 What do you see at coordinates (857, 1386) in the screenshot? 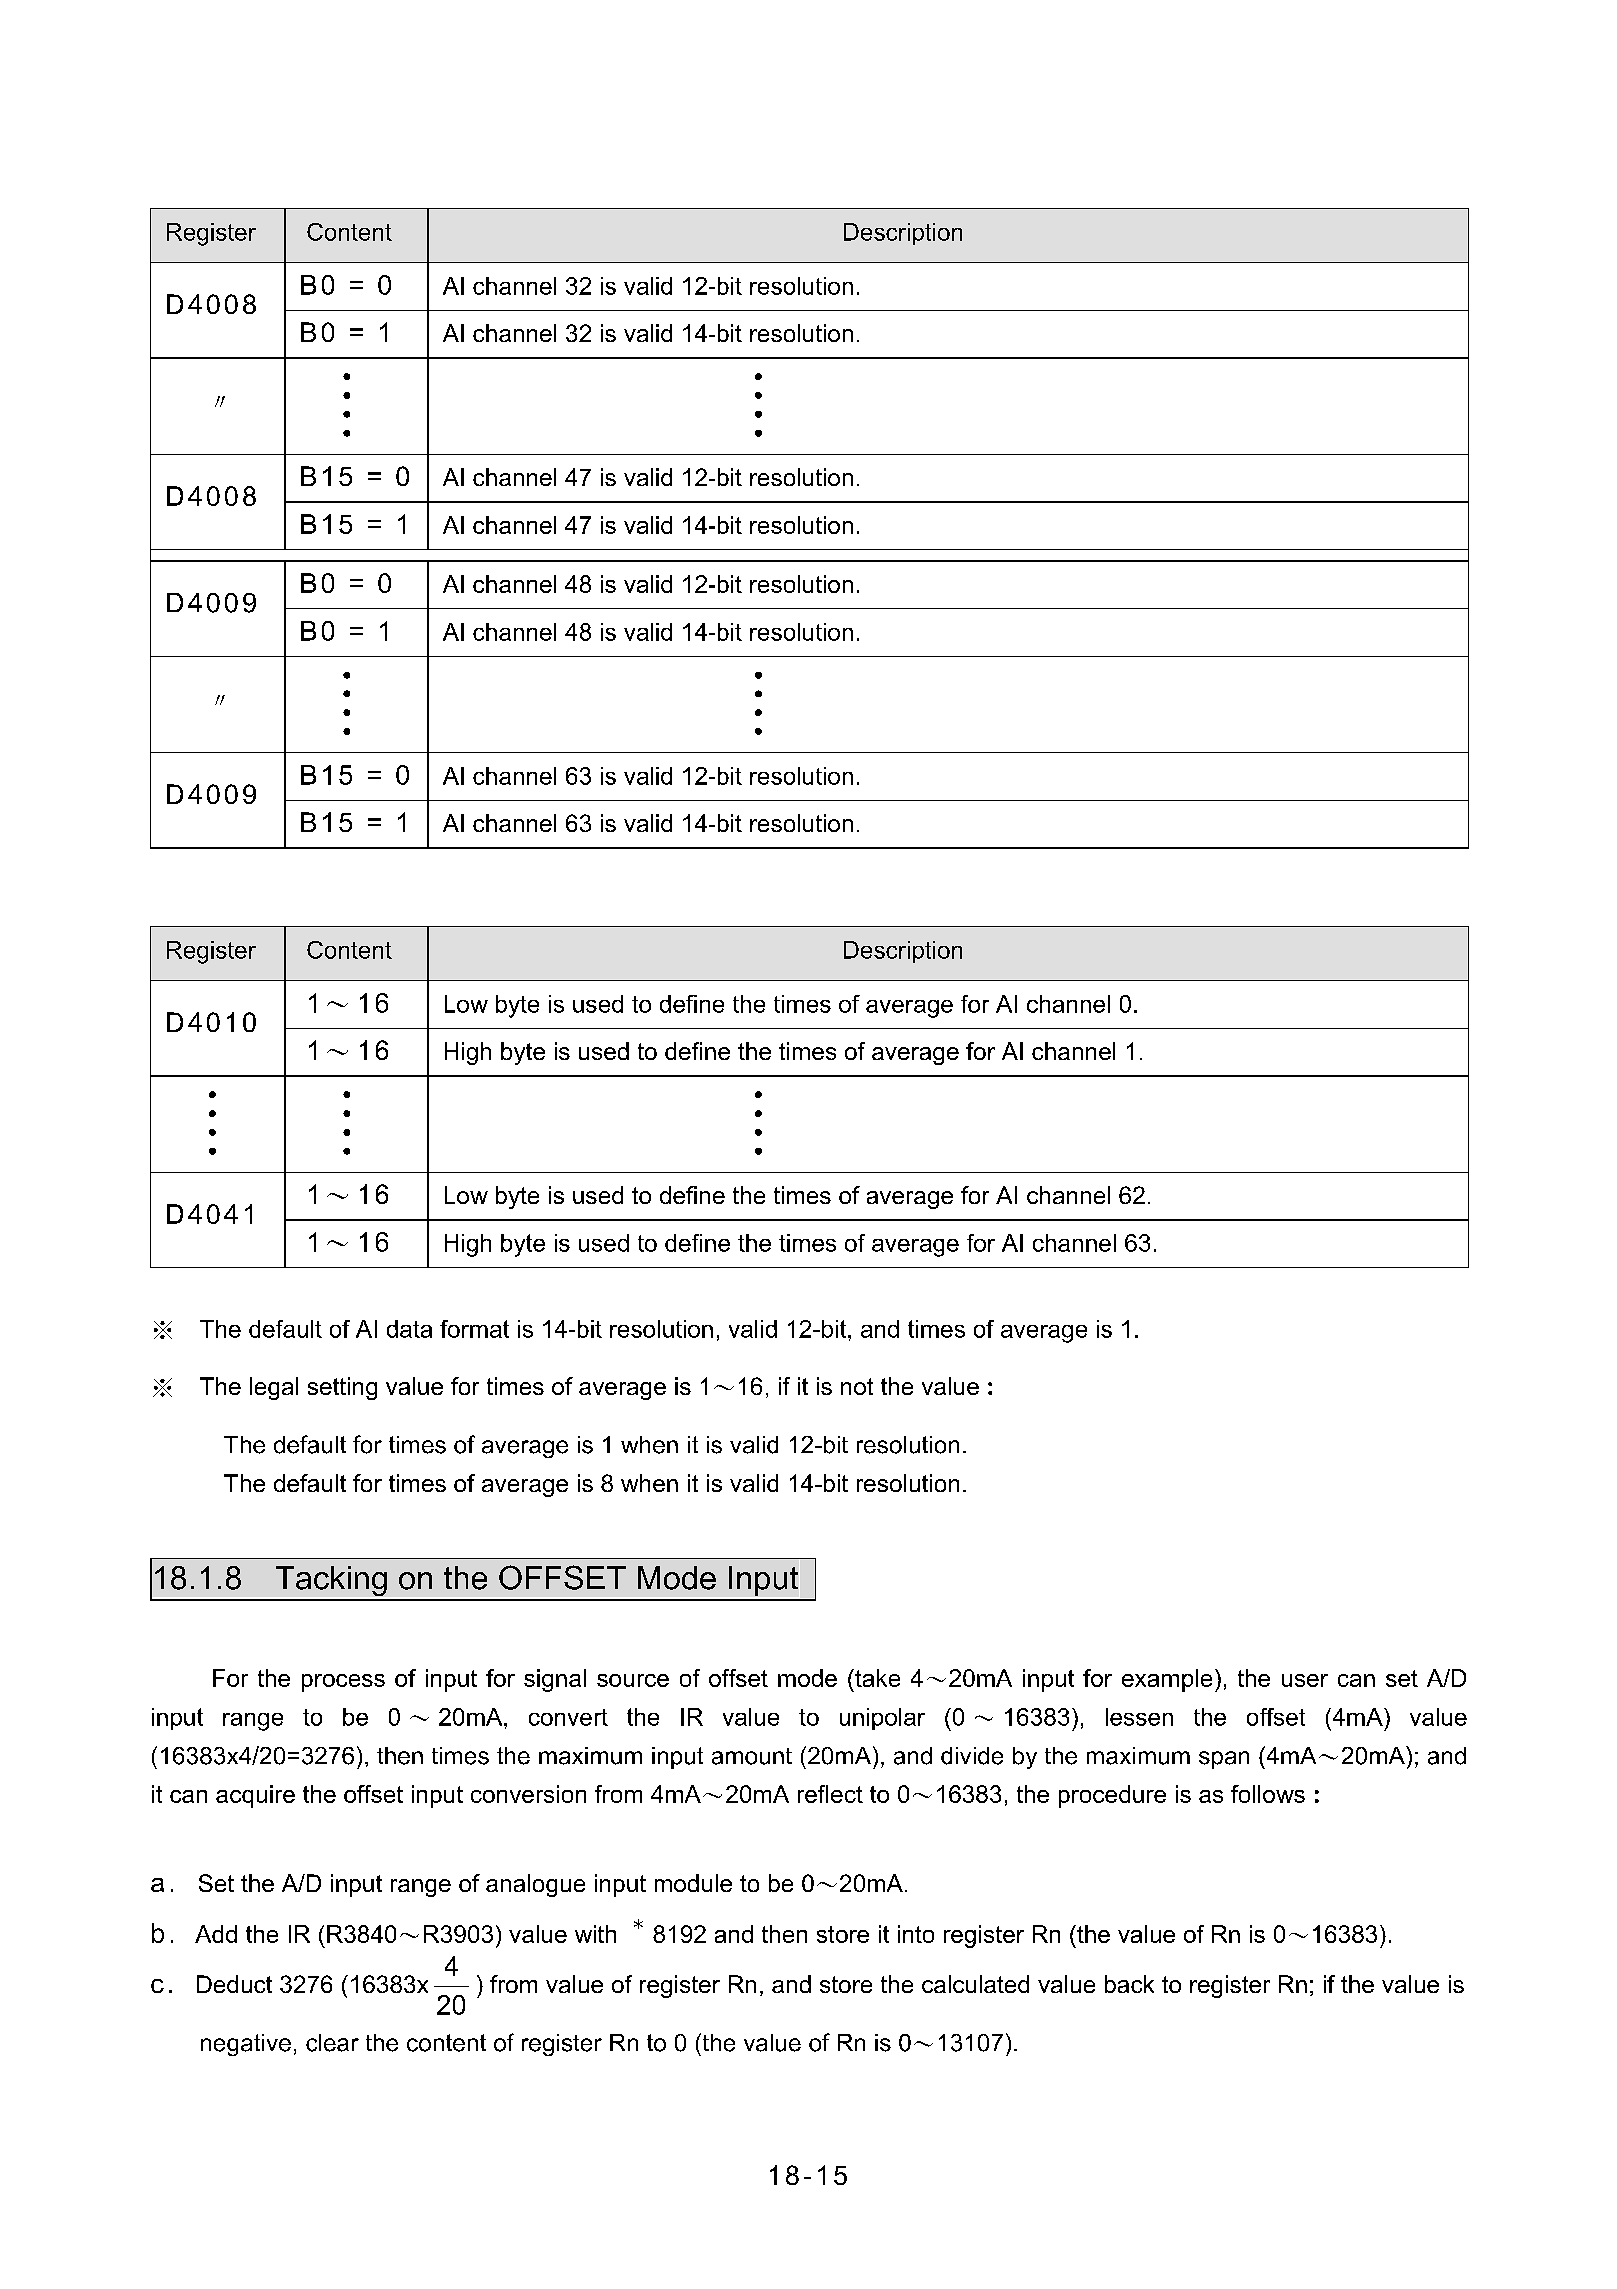
I see `not` at bounding box center [857, 1386].
